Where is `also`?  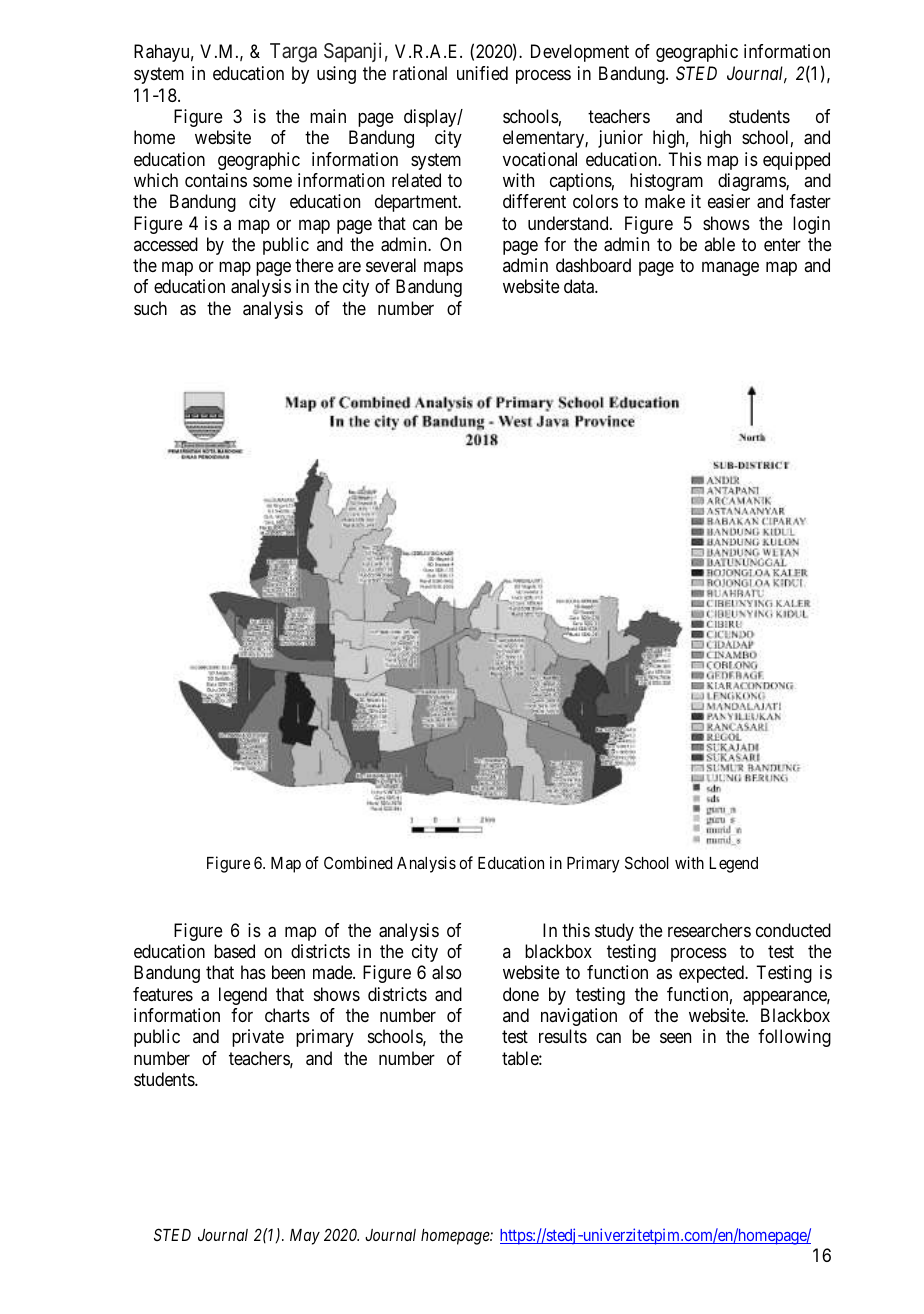 also is located at coordinates (446, 972).
